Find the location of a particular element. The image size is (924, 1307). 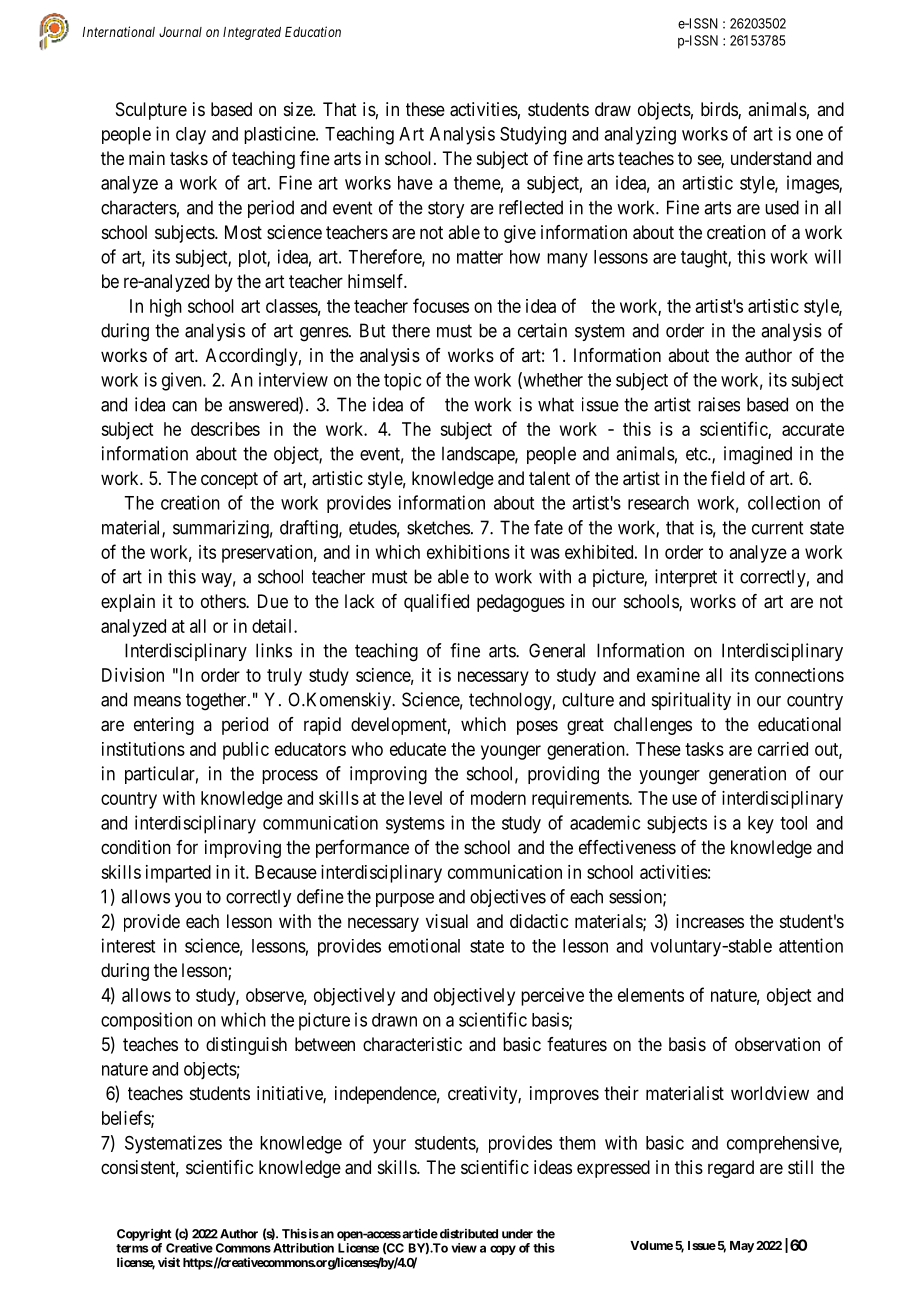

visit is located at coordinates (169, 1262).
